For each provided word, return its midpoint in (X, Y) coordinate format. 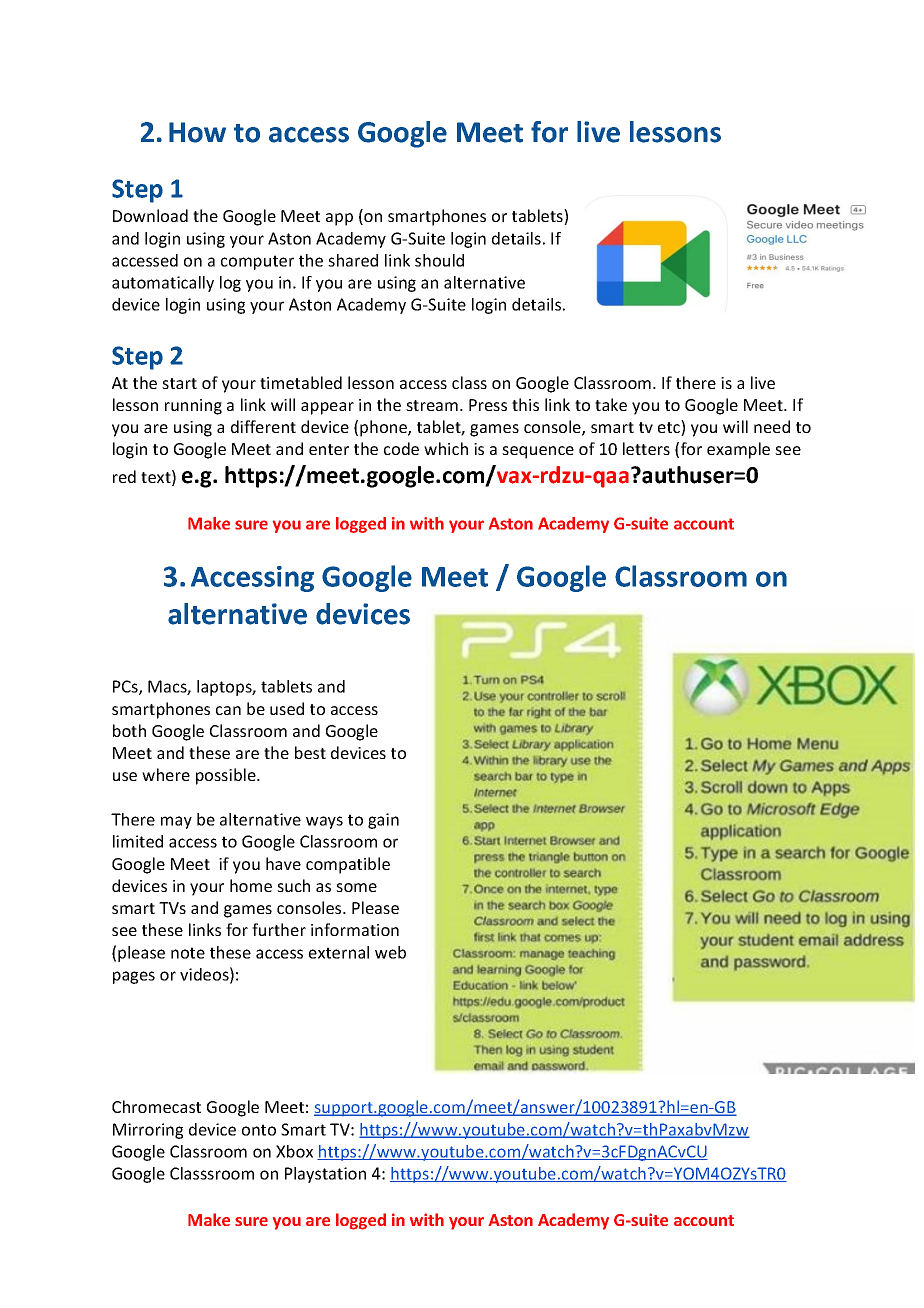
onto (259, 1130)
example (738, 450)
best (310, 752)
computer (257, 262)
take (611, 404)
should (439, 260)
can (228, 710)
